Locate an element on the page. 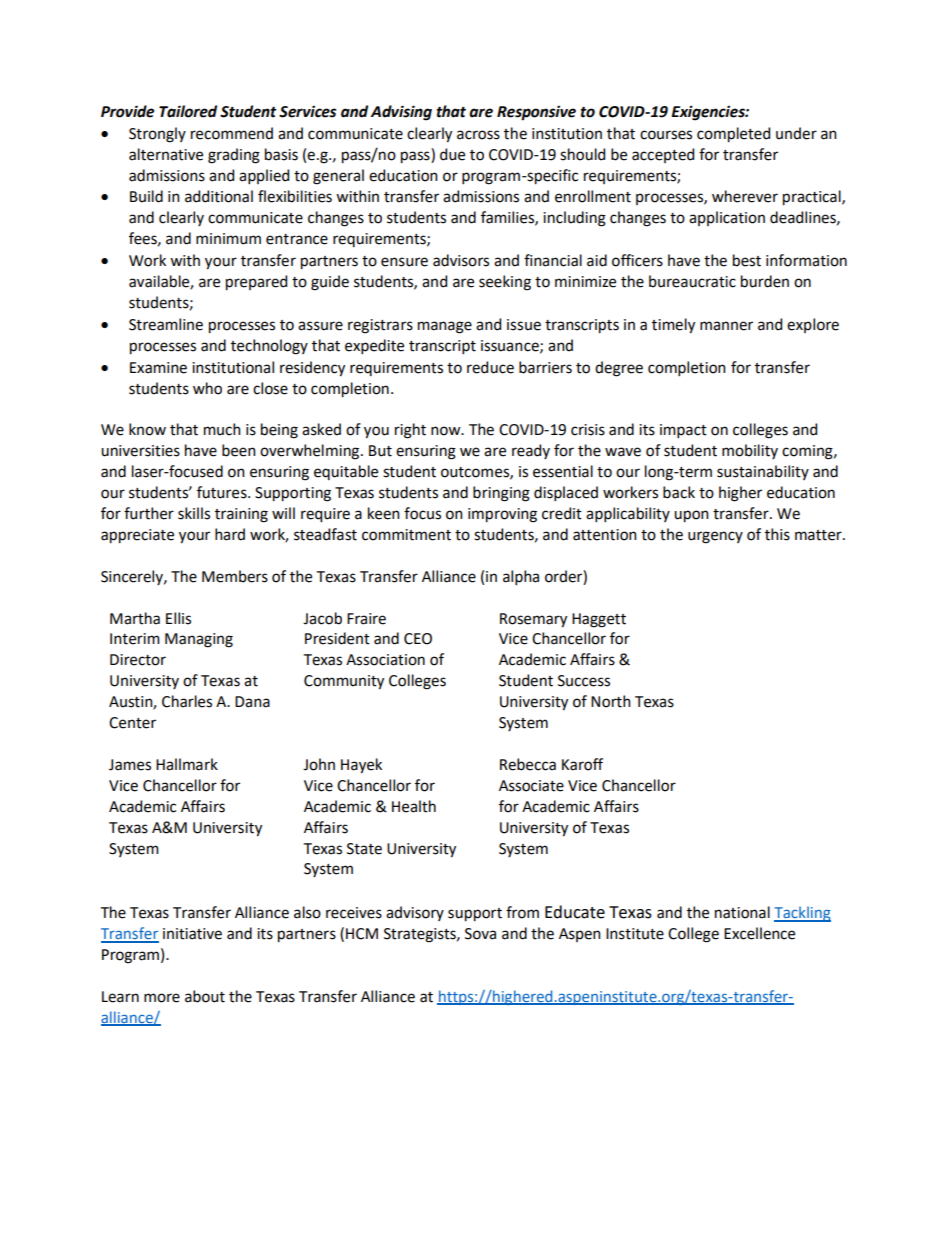 The height and width of the image is (1233, 952). about is located at coordinates (205, 996).
